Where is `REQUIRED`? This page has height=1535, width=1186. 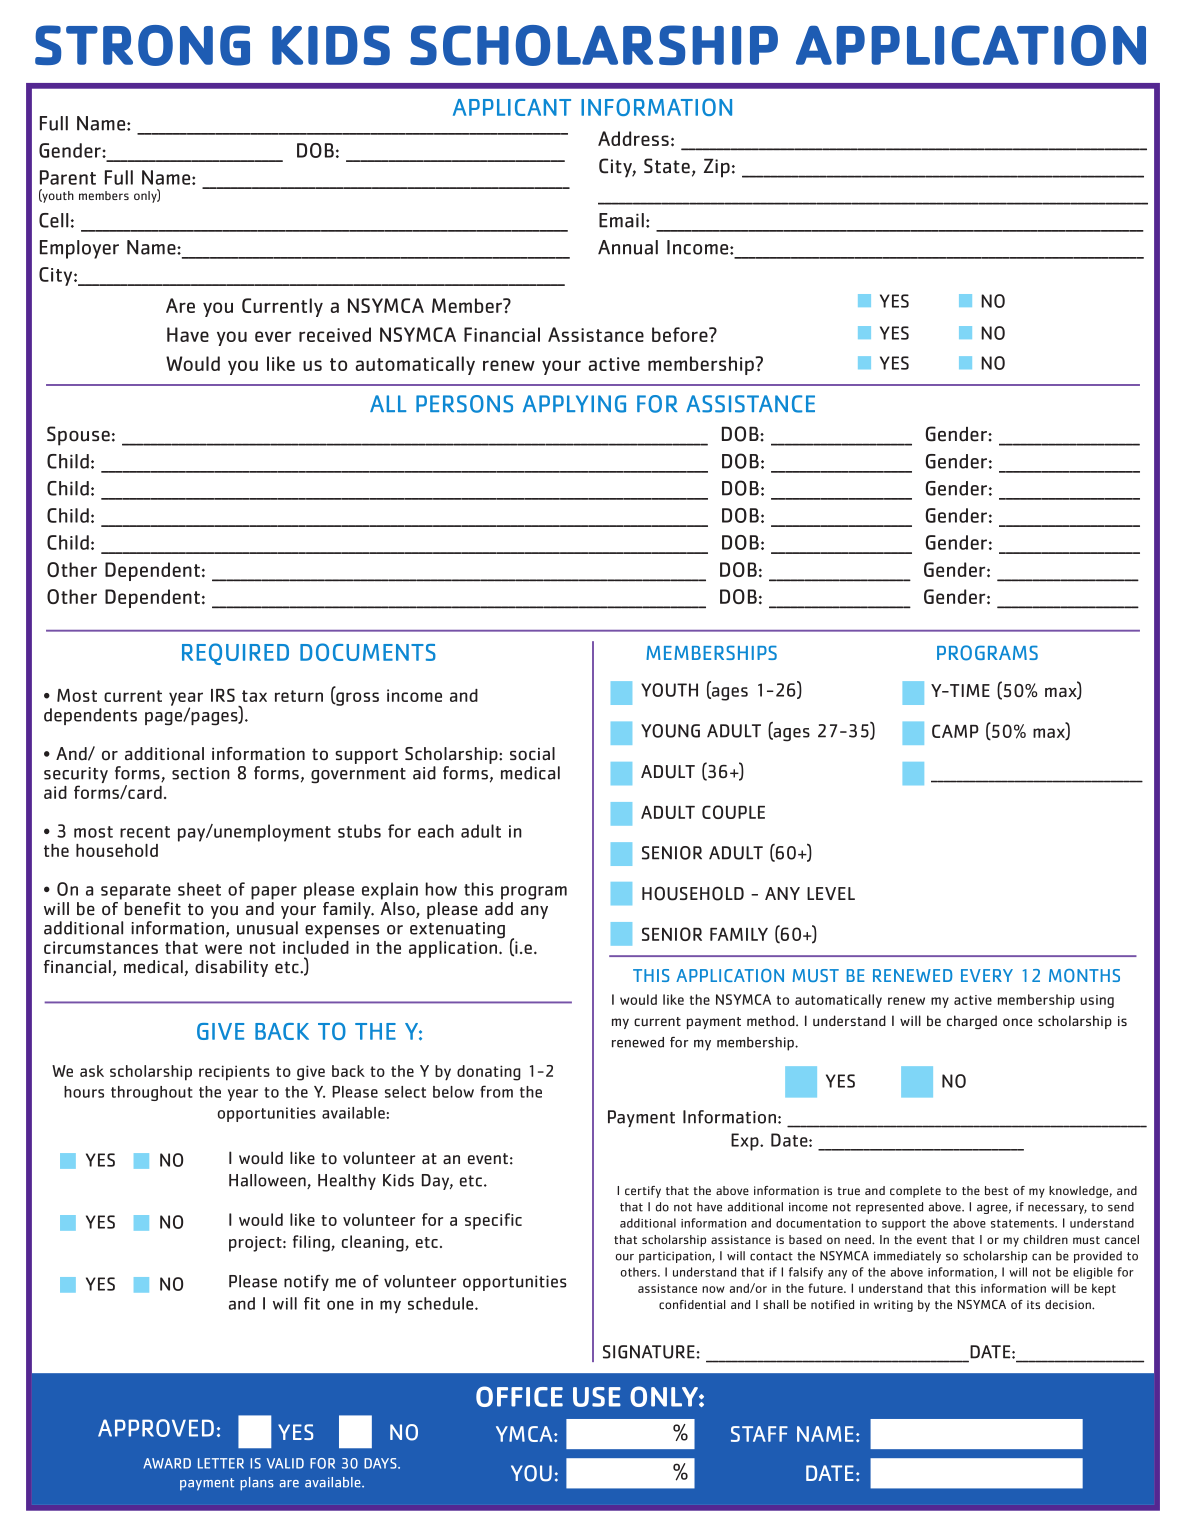 REQUIRED is located at coordinates (235, 654).
